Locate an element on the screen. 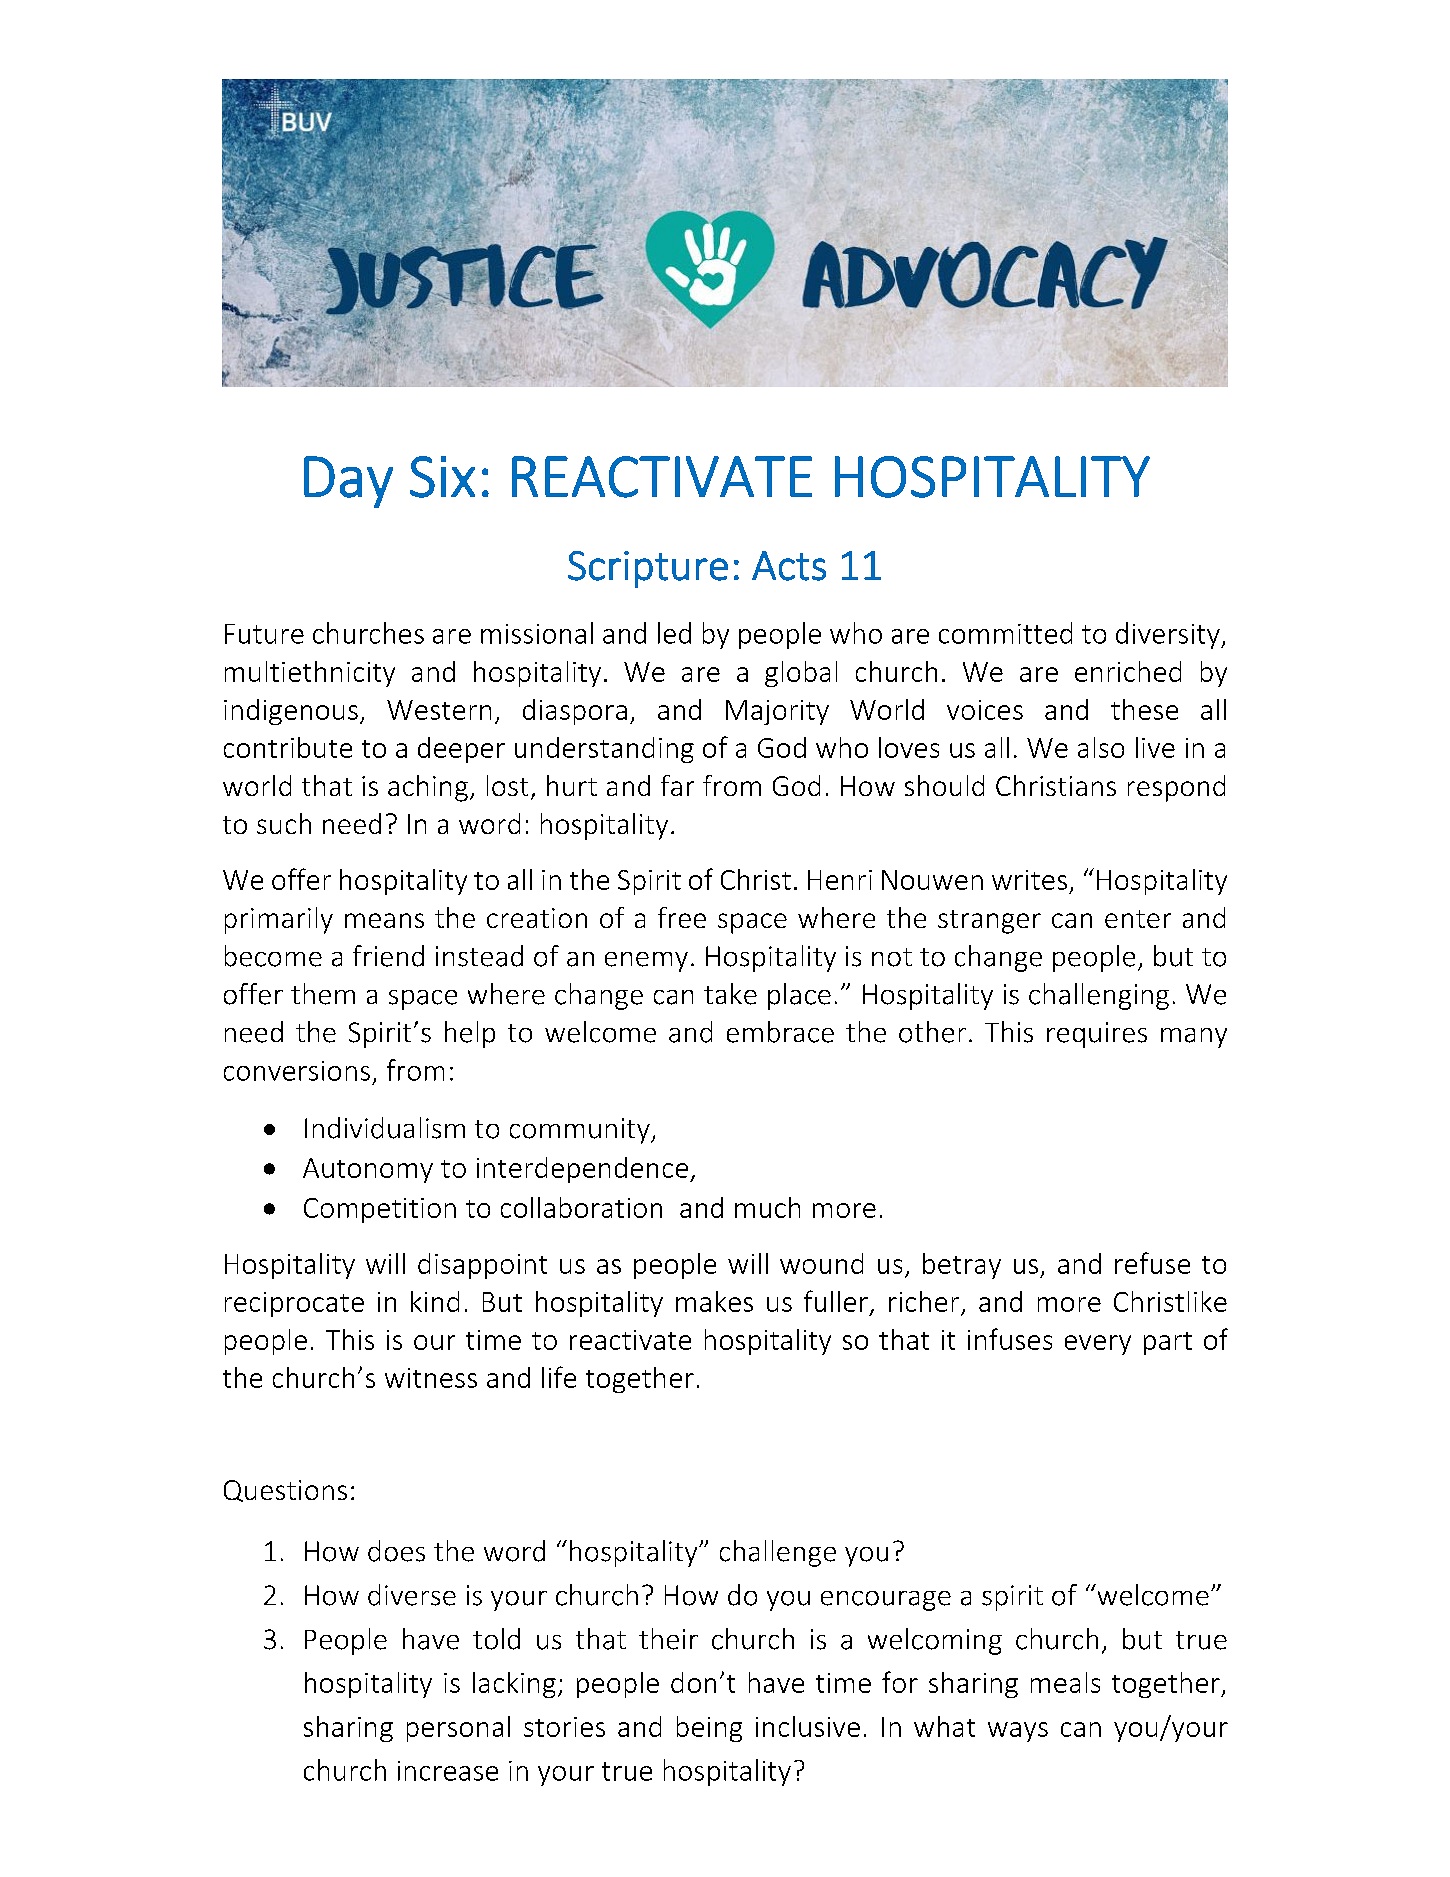 Image resolution: width=1450 pixels, height=1877 pixels. personal is located at coordinates (458, 1729).
